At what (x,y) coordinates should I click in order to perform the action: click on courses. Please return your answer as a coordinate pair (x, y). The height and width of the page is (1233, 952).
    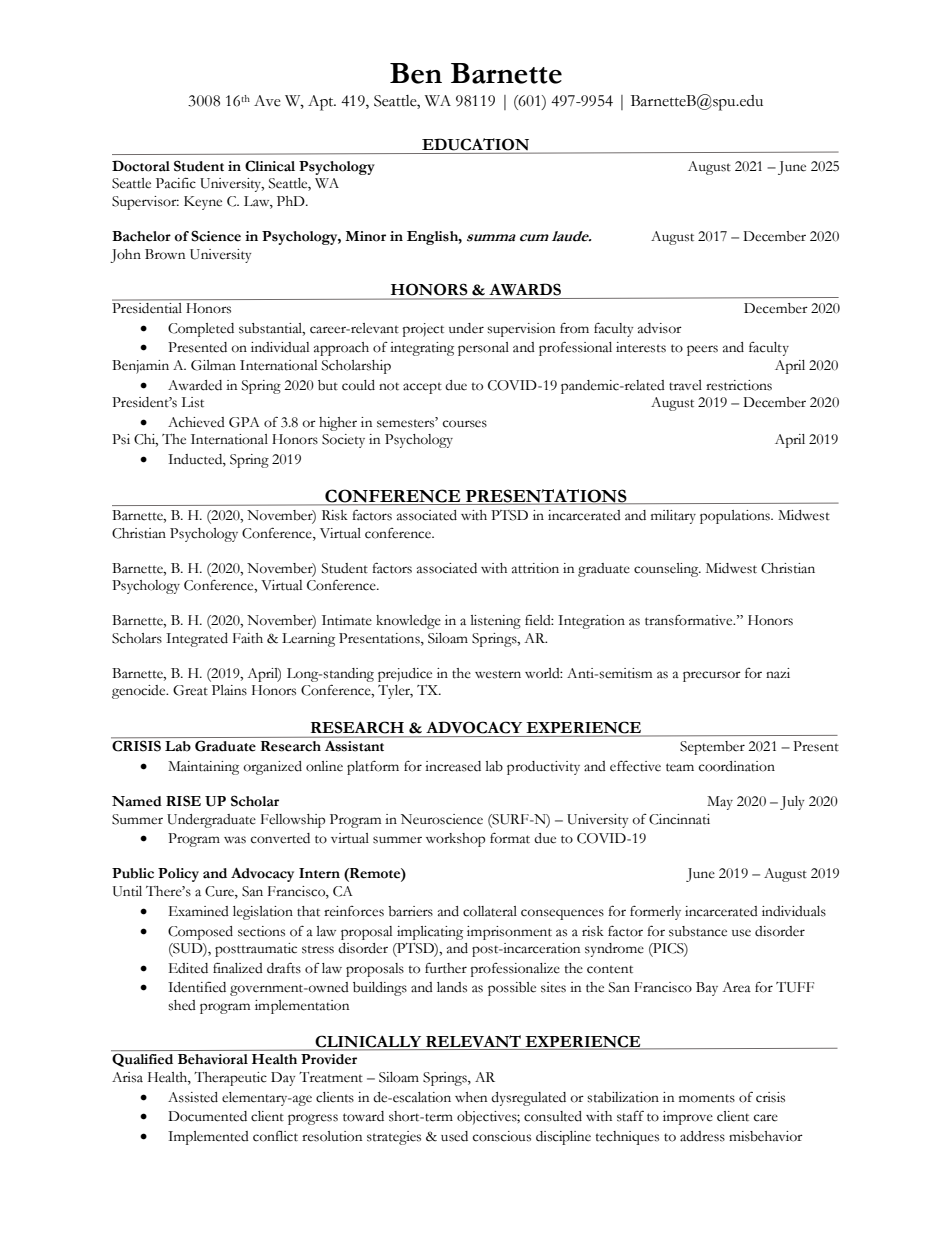
    Looking at the image, I should click on (465, 424).
